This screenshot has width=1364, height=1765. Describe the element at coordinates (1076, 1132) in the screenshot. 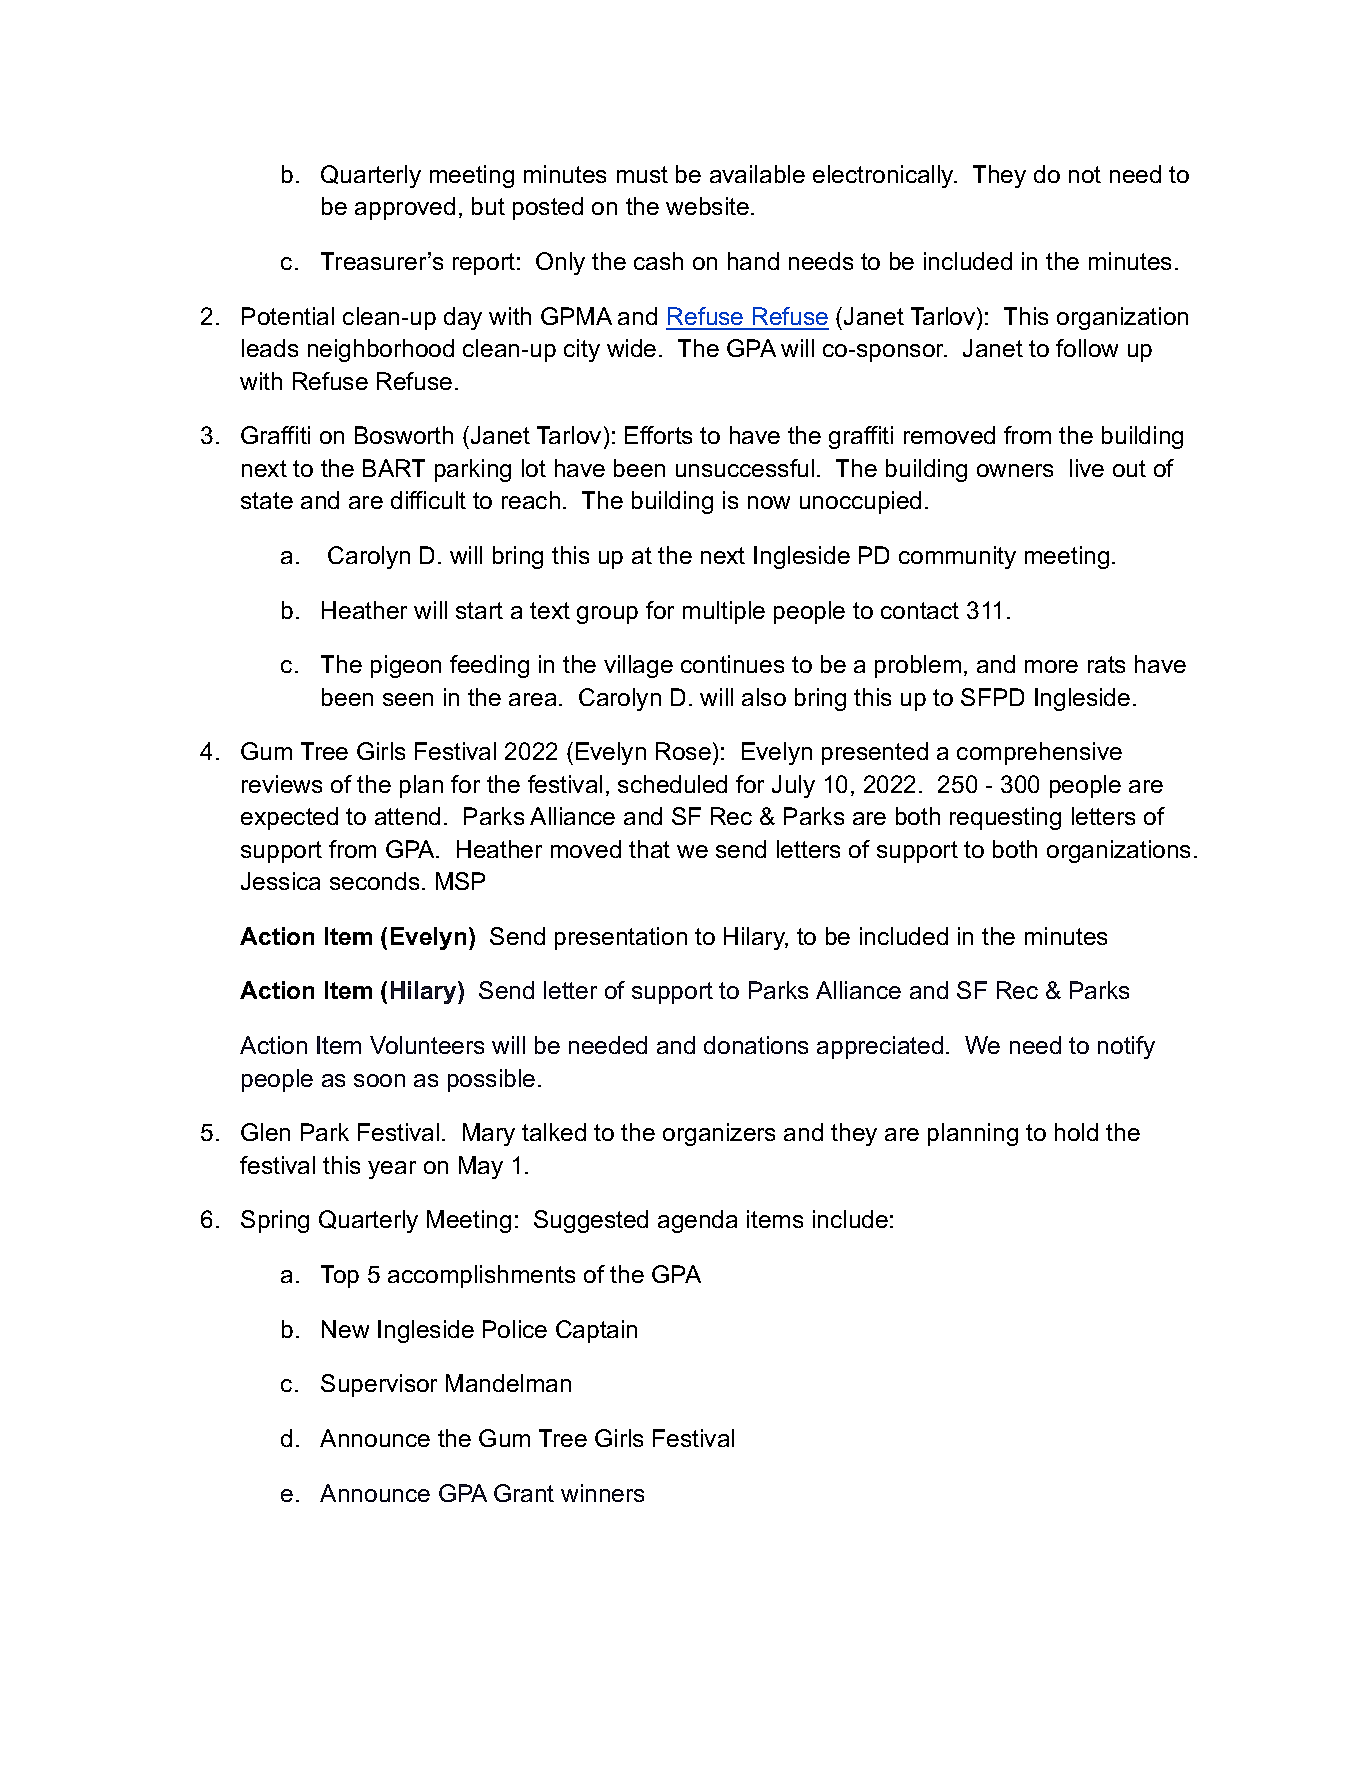

I see `hold` at that location.
